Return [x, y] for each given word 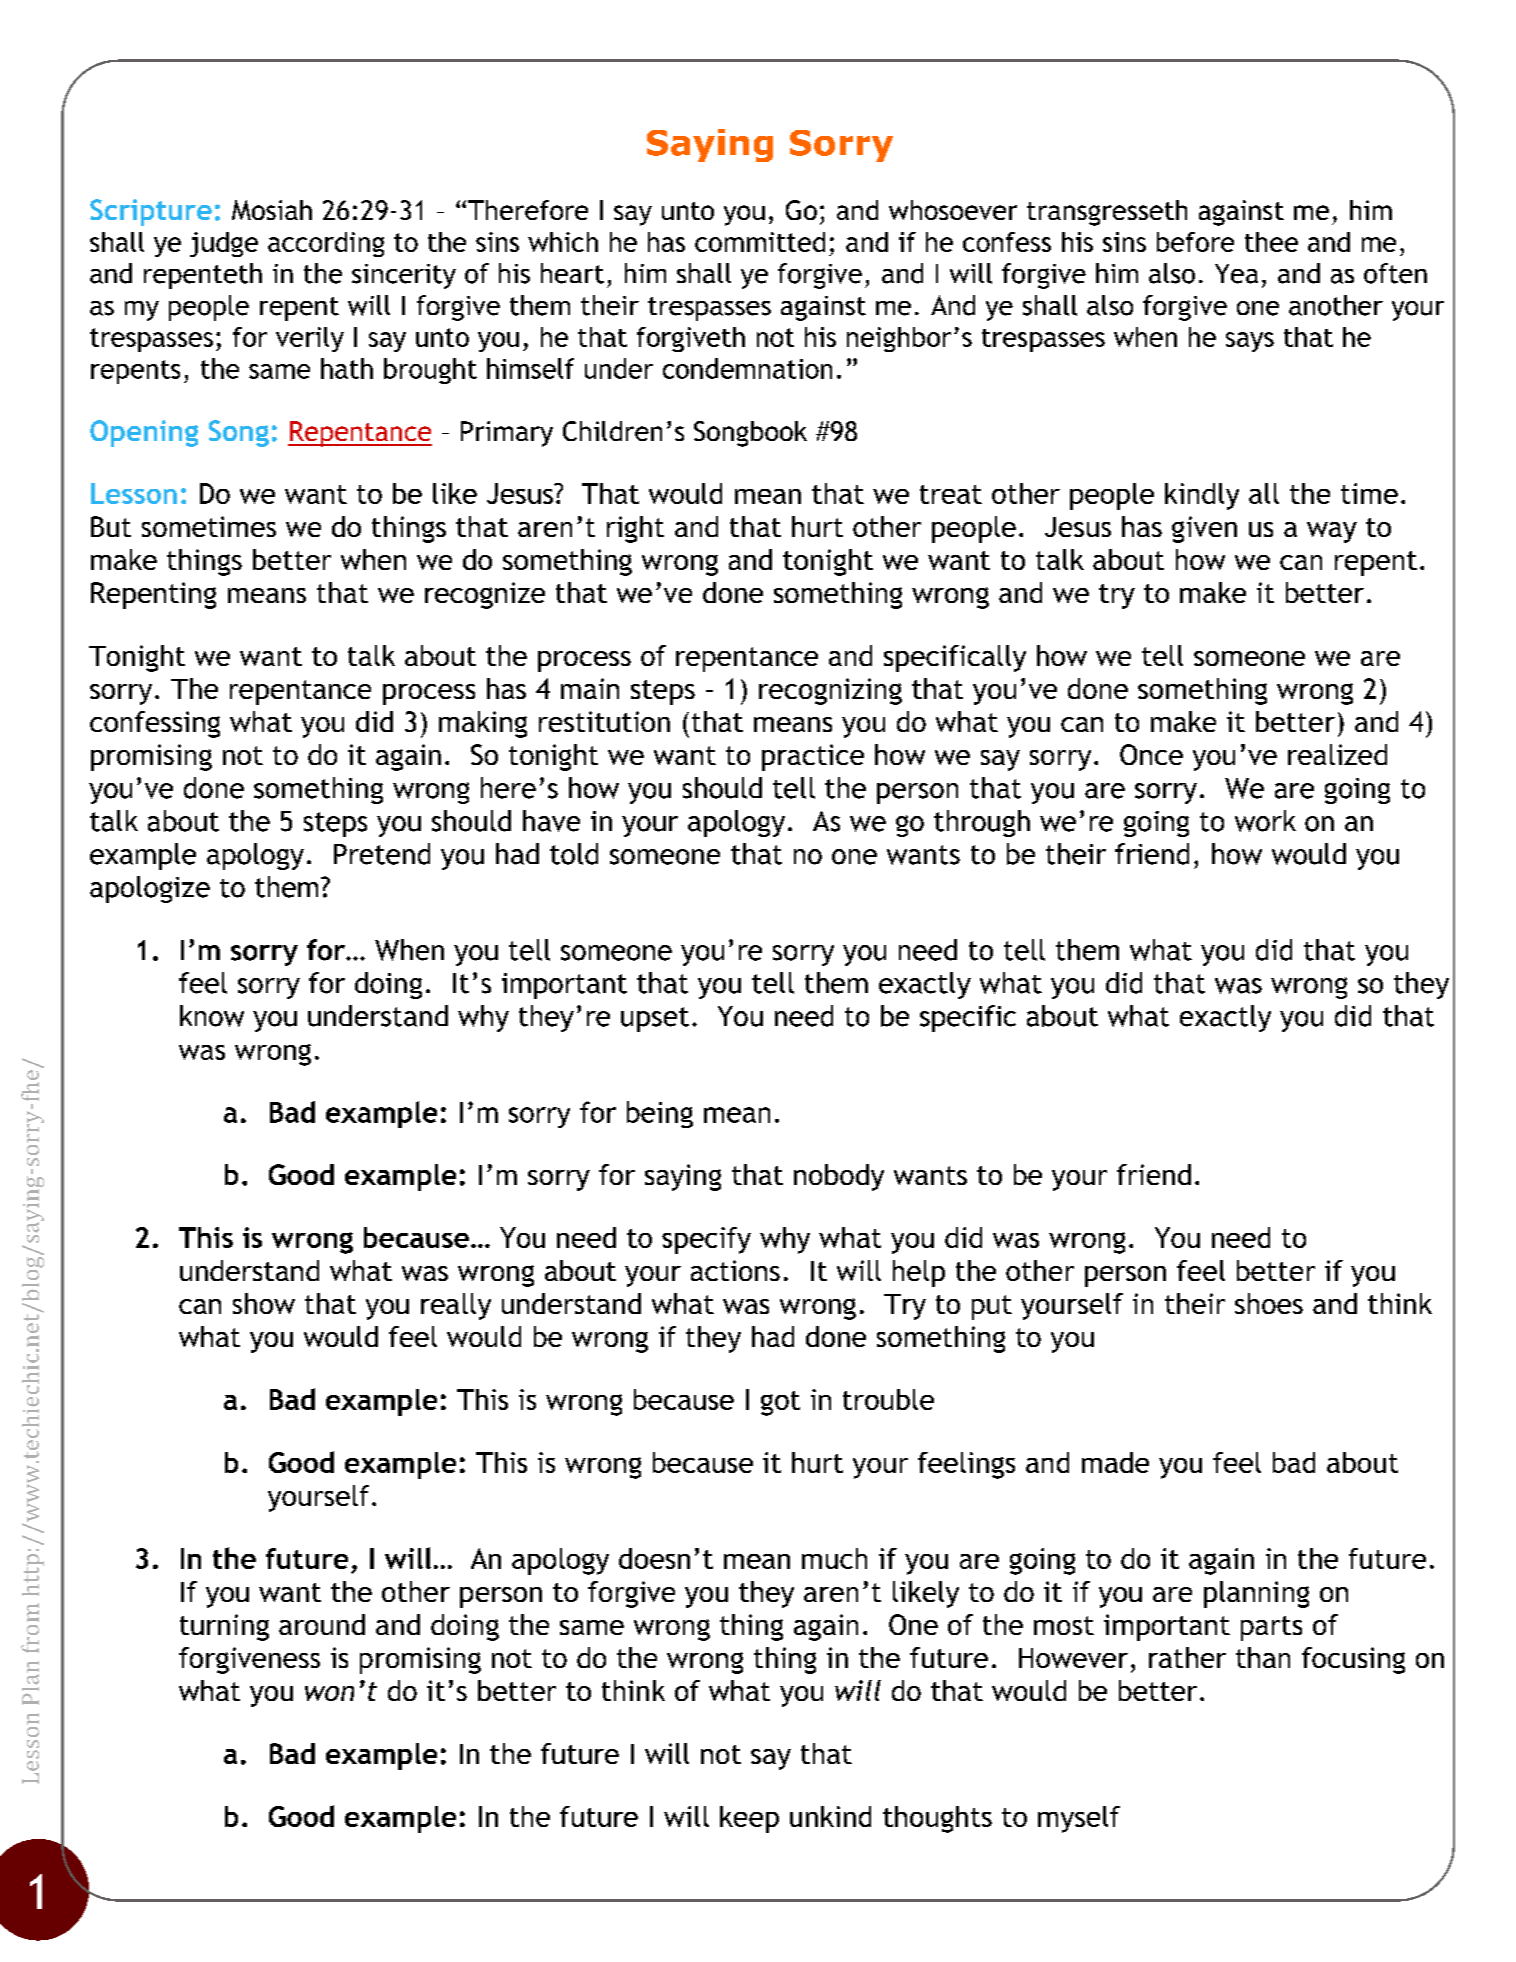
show [264, 1303]
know [212, 1016]
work [1265, 821]
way [1332, 532]
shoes [1269, 1303]
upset [655, 1019]
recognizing [830, 691]
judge [224, 244]
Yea [1236, 274]
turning [224, 1627]
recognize [485, 595]
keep [749, 1819]
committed [760, 242]
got [780, 1403]
